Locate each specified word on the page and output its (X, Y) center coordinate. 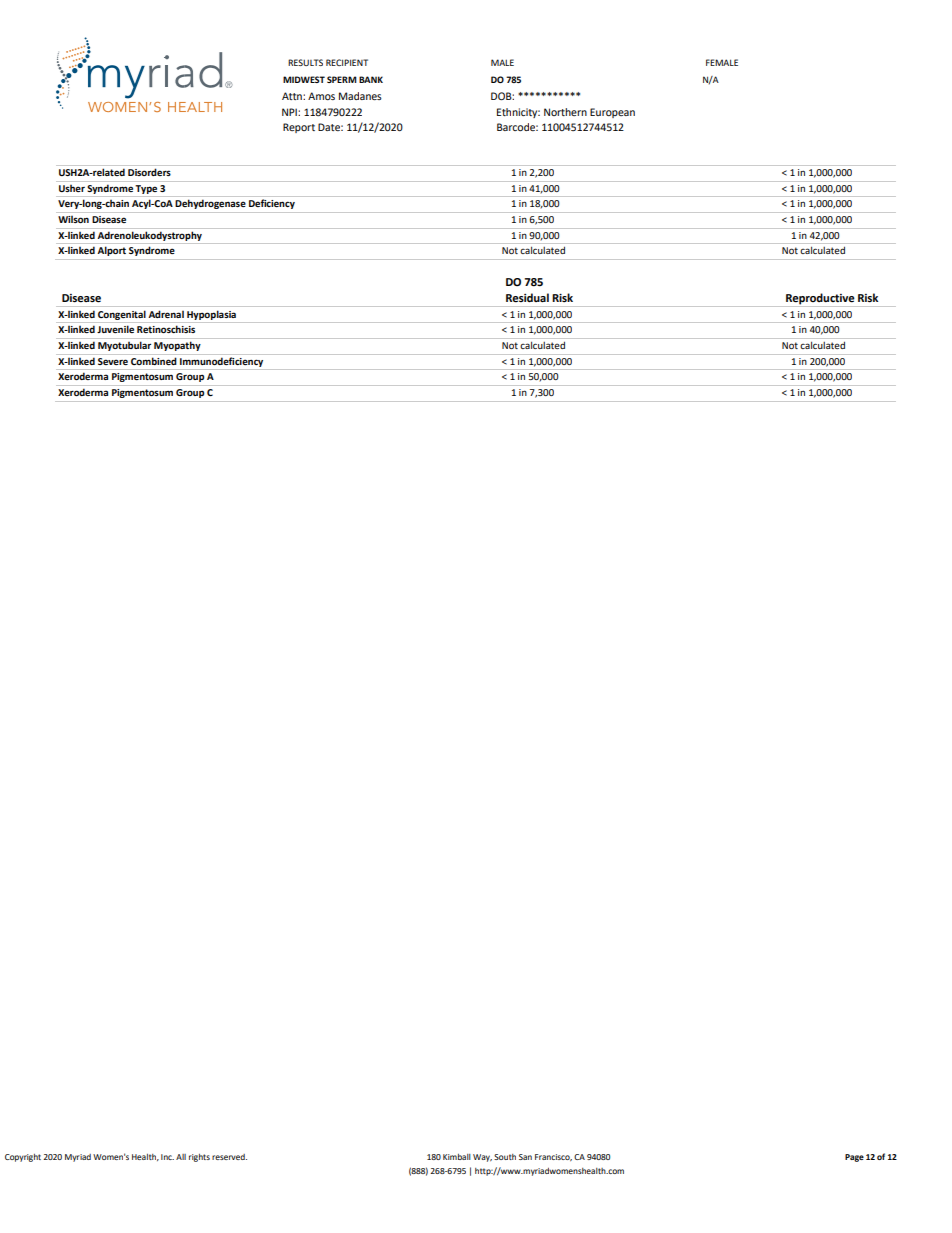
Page (854, 1158)
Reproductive (820, 300)
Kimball (457, 1157)
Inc (167, 1157)
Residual (527, 298)
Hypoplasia (211, 315)
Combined (154, 361)
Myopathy (177, 346)
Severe (113, 361)
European (612, 113)
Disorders (149, 172)
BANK (371, 79)
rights (199, 1158)
